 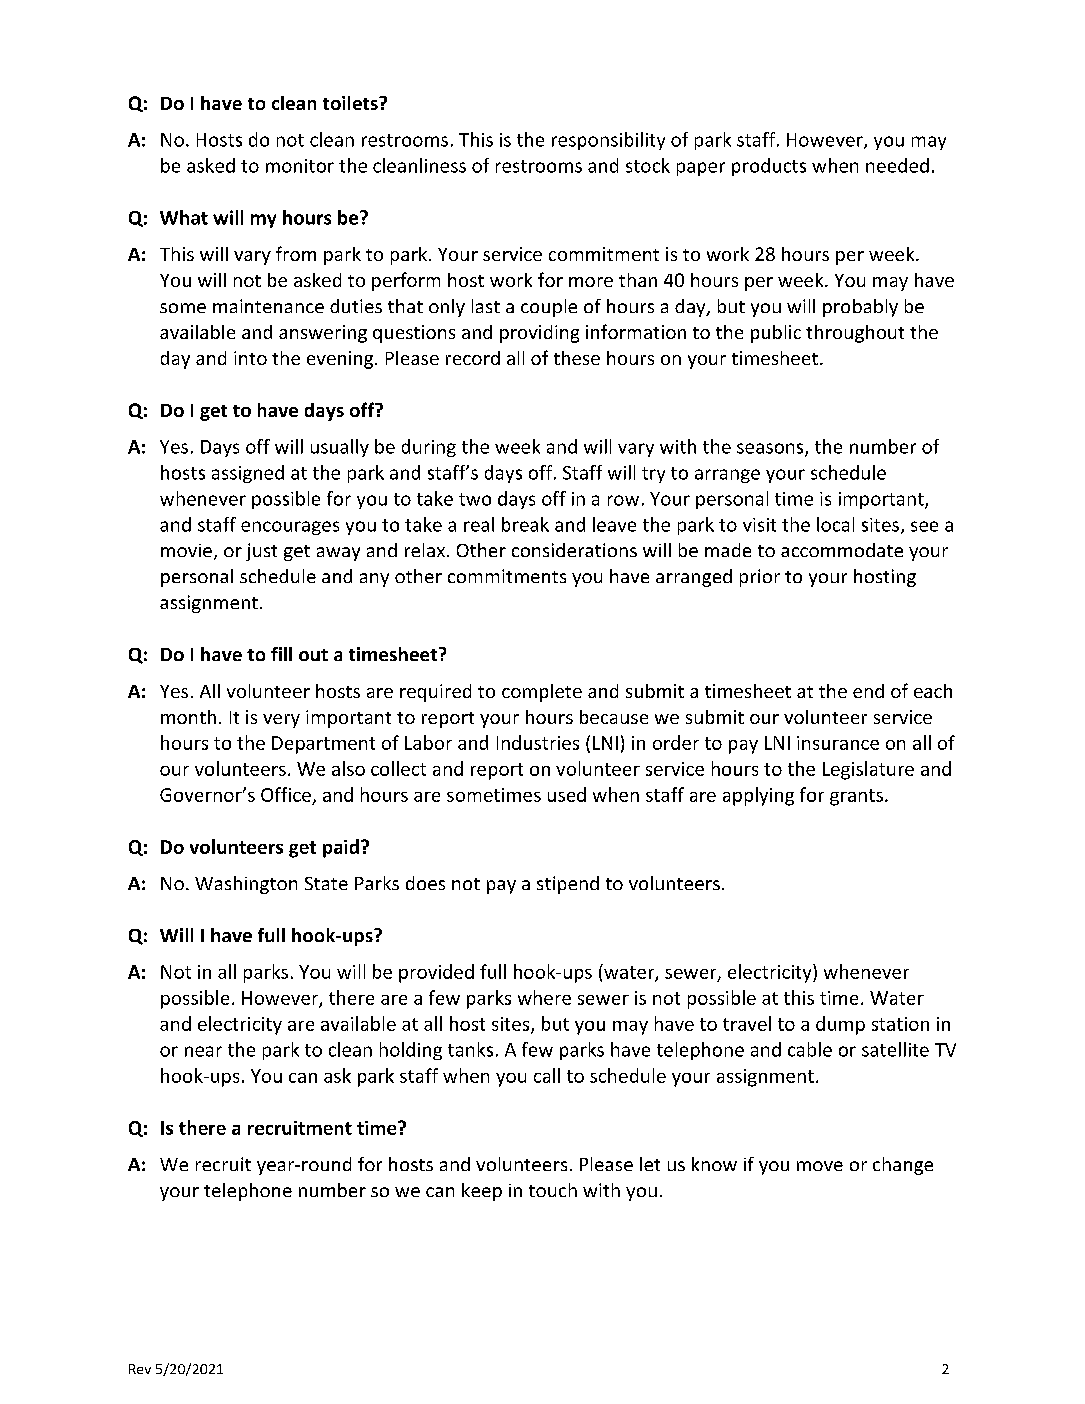 What do you see at coordinates (248, 474) in the screenshot?
I see `assigned` at bounding box center [248, 474].
